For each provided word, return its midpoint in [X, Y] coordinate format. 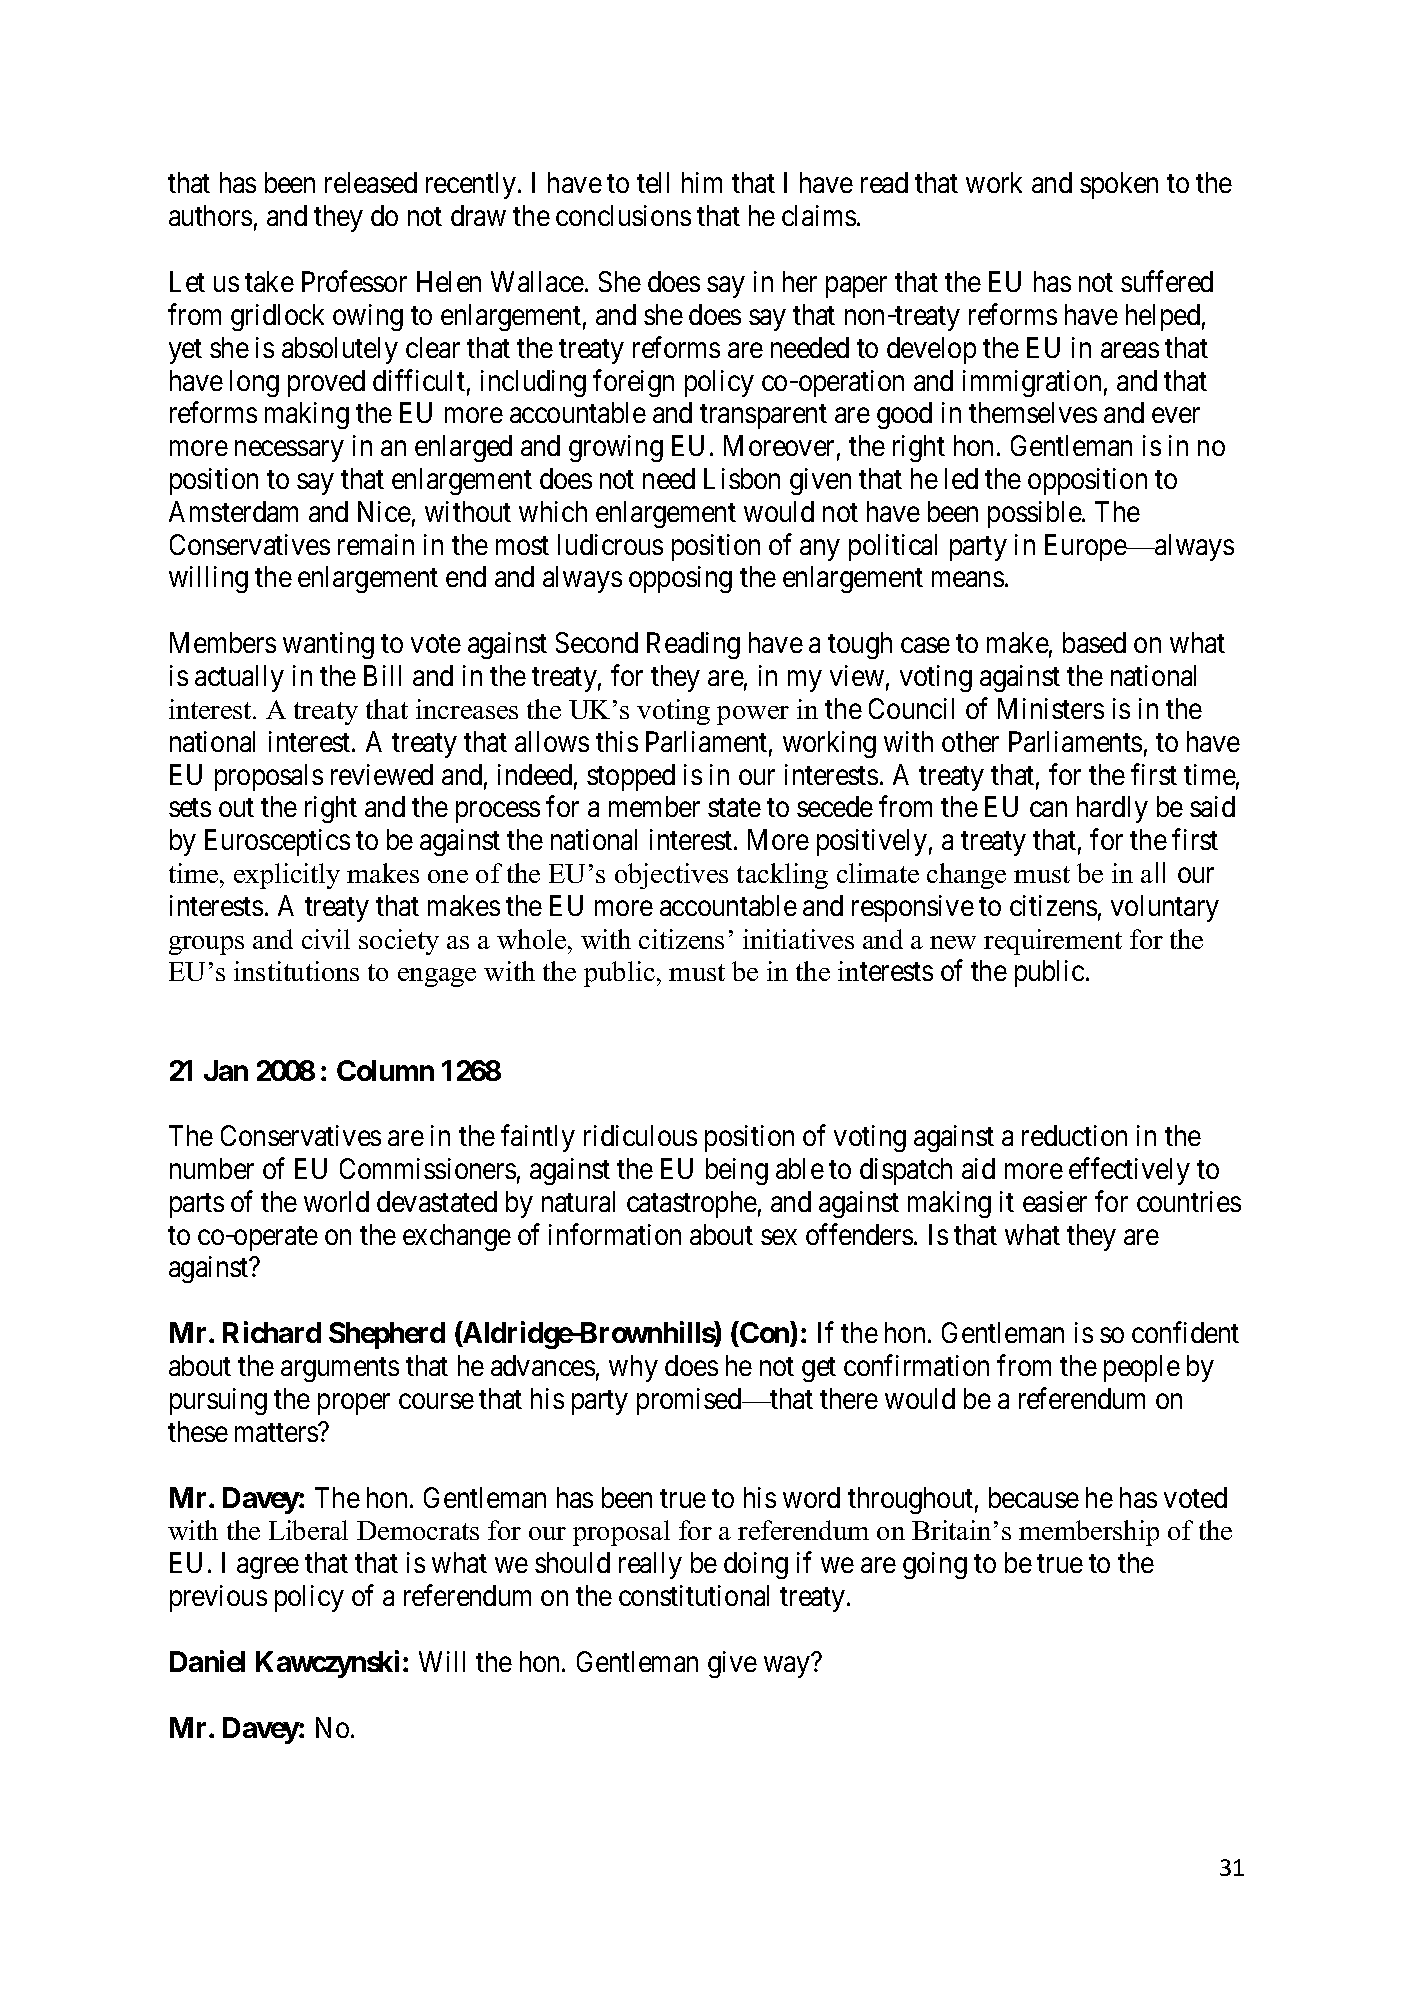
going [935, 1565]
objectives [671, 876]
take [269, 281]
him [702, 182]
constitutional [694, 1595]
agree [268, 1568]
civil [326, 939]
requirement [1053, 942]
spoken [1119, 185]
